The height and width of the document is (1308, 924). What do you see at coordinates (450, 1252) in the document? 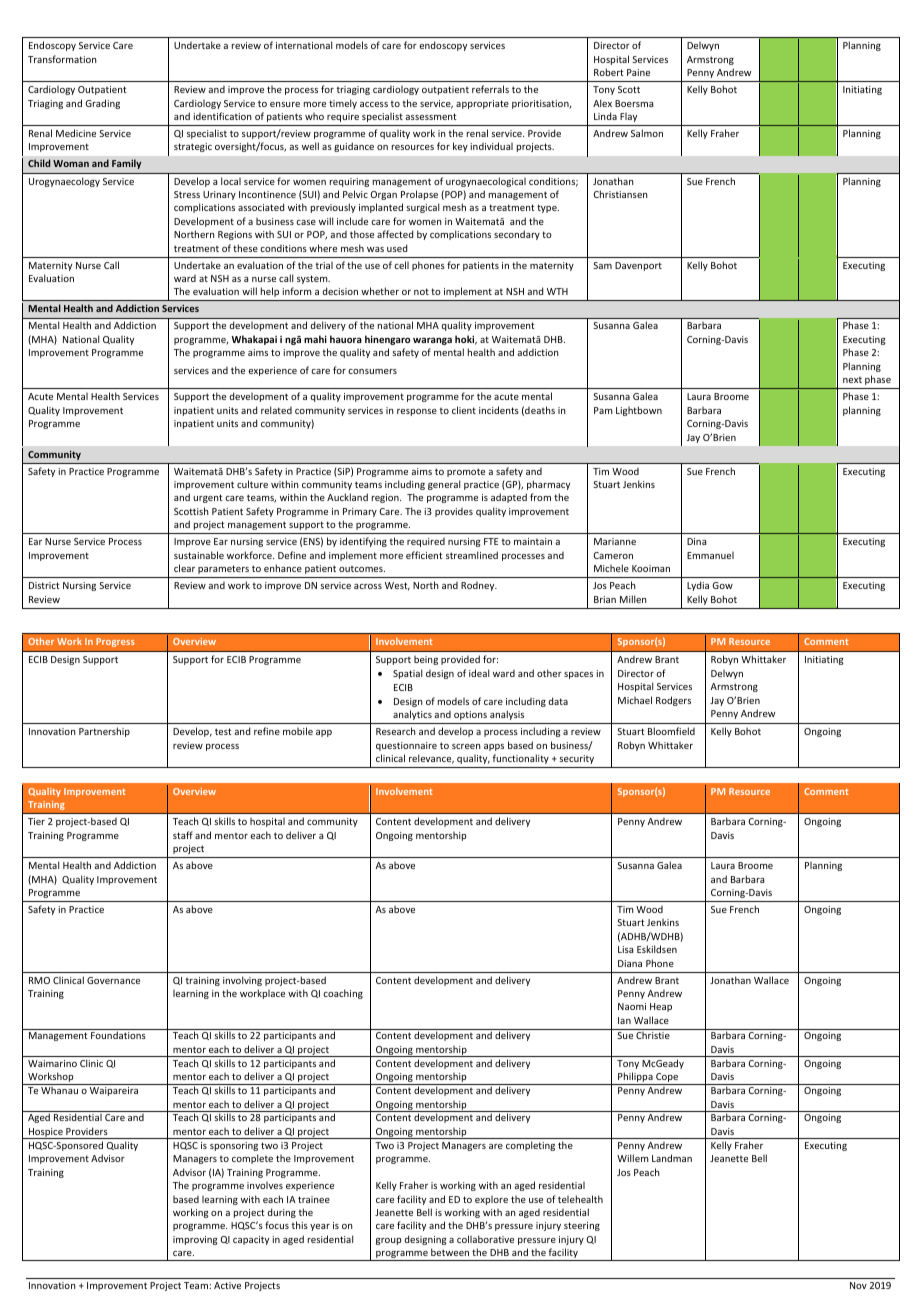
I see `between` at bounding box center [450, 1252].
